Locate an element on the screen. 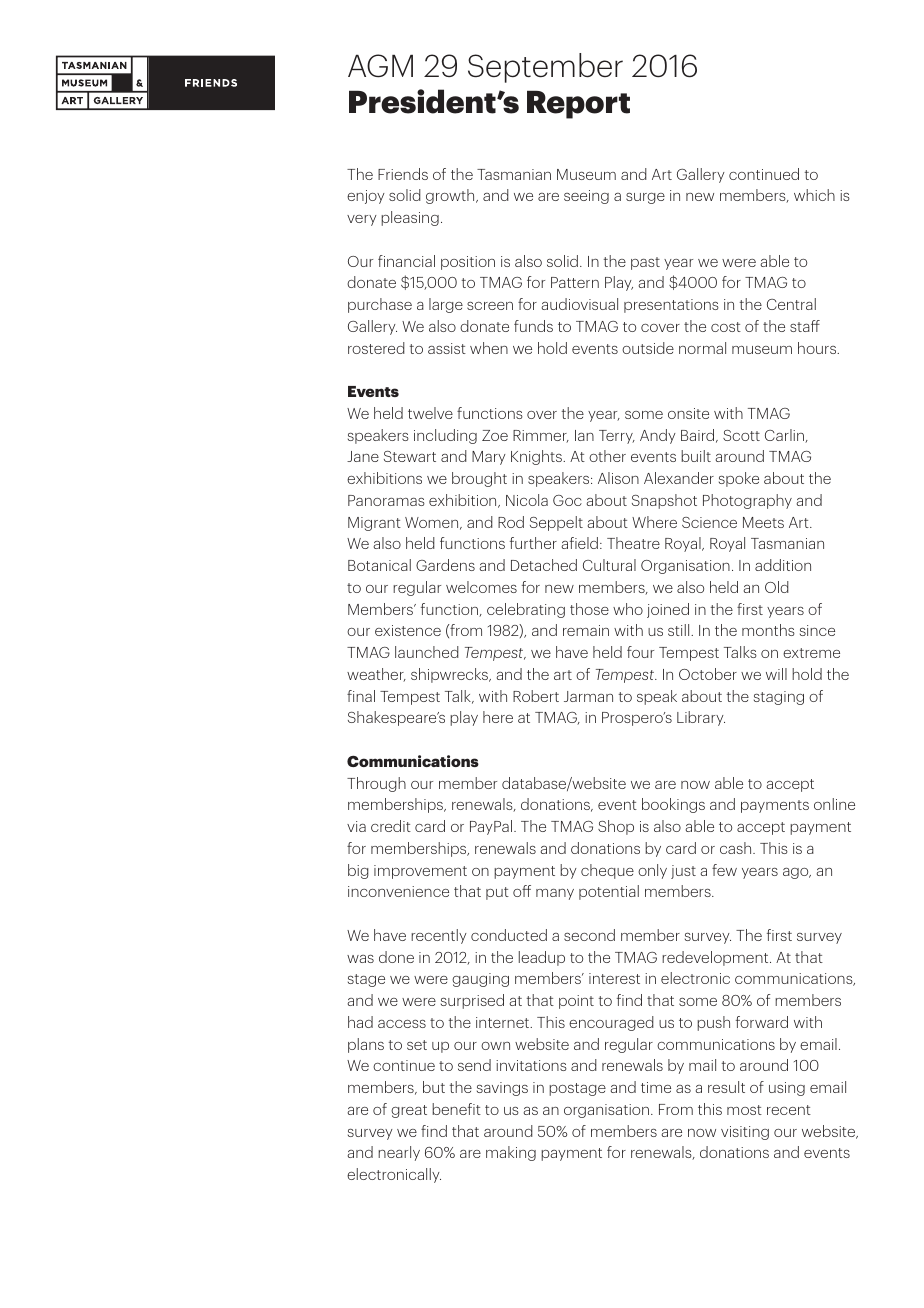  great is located at coordinates (409, 1111).
